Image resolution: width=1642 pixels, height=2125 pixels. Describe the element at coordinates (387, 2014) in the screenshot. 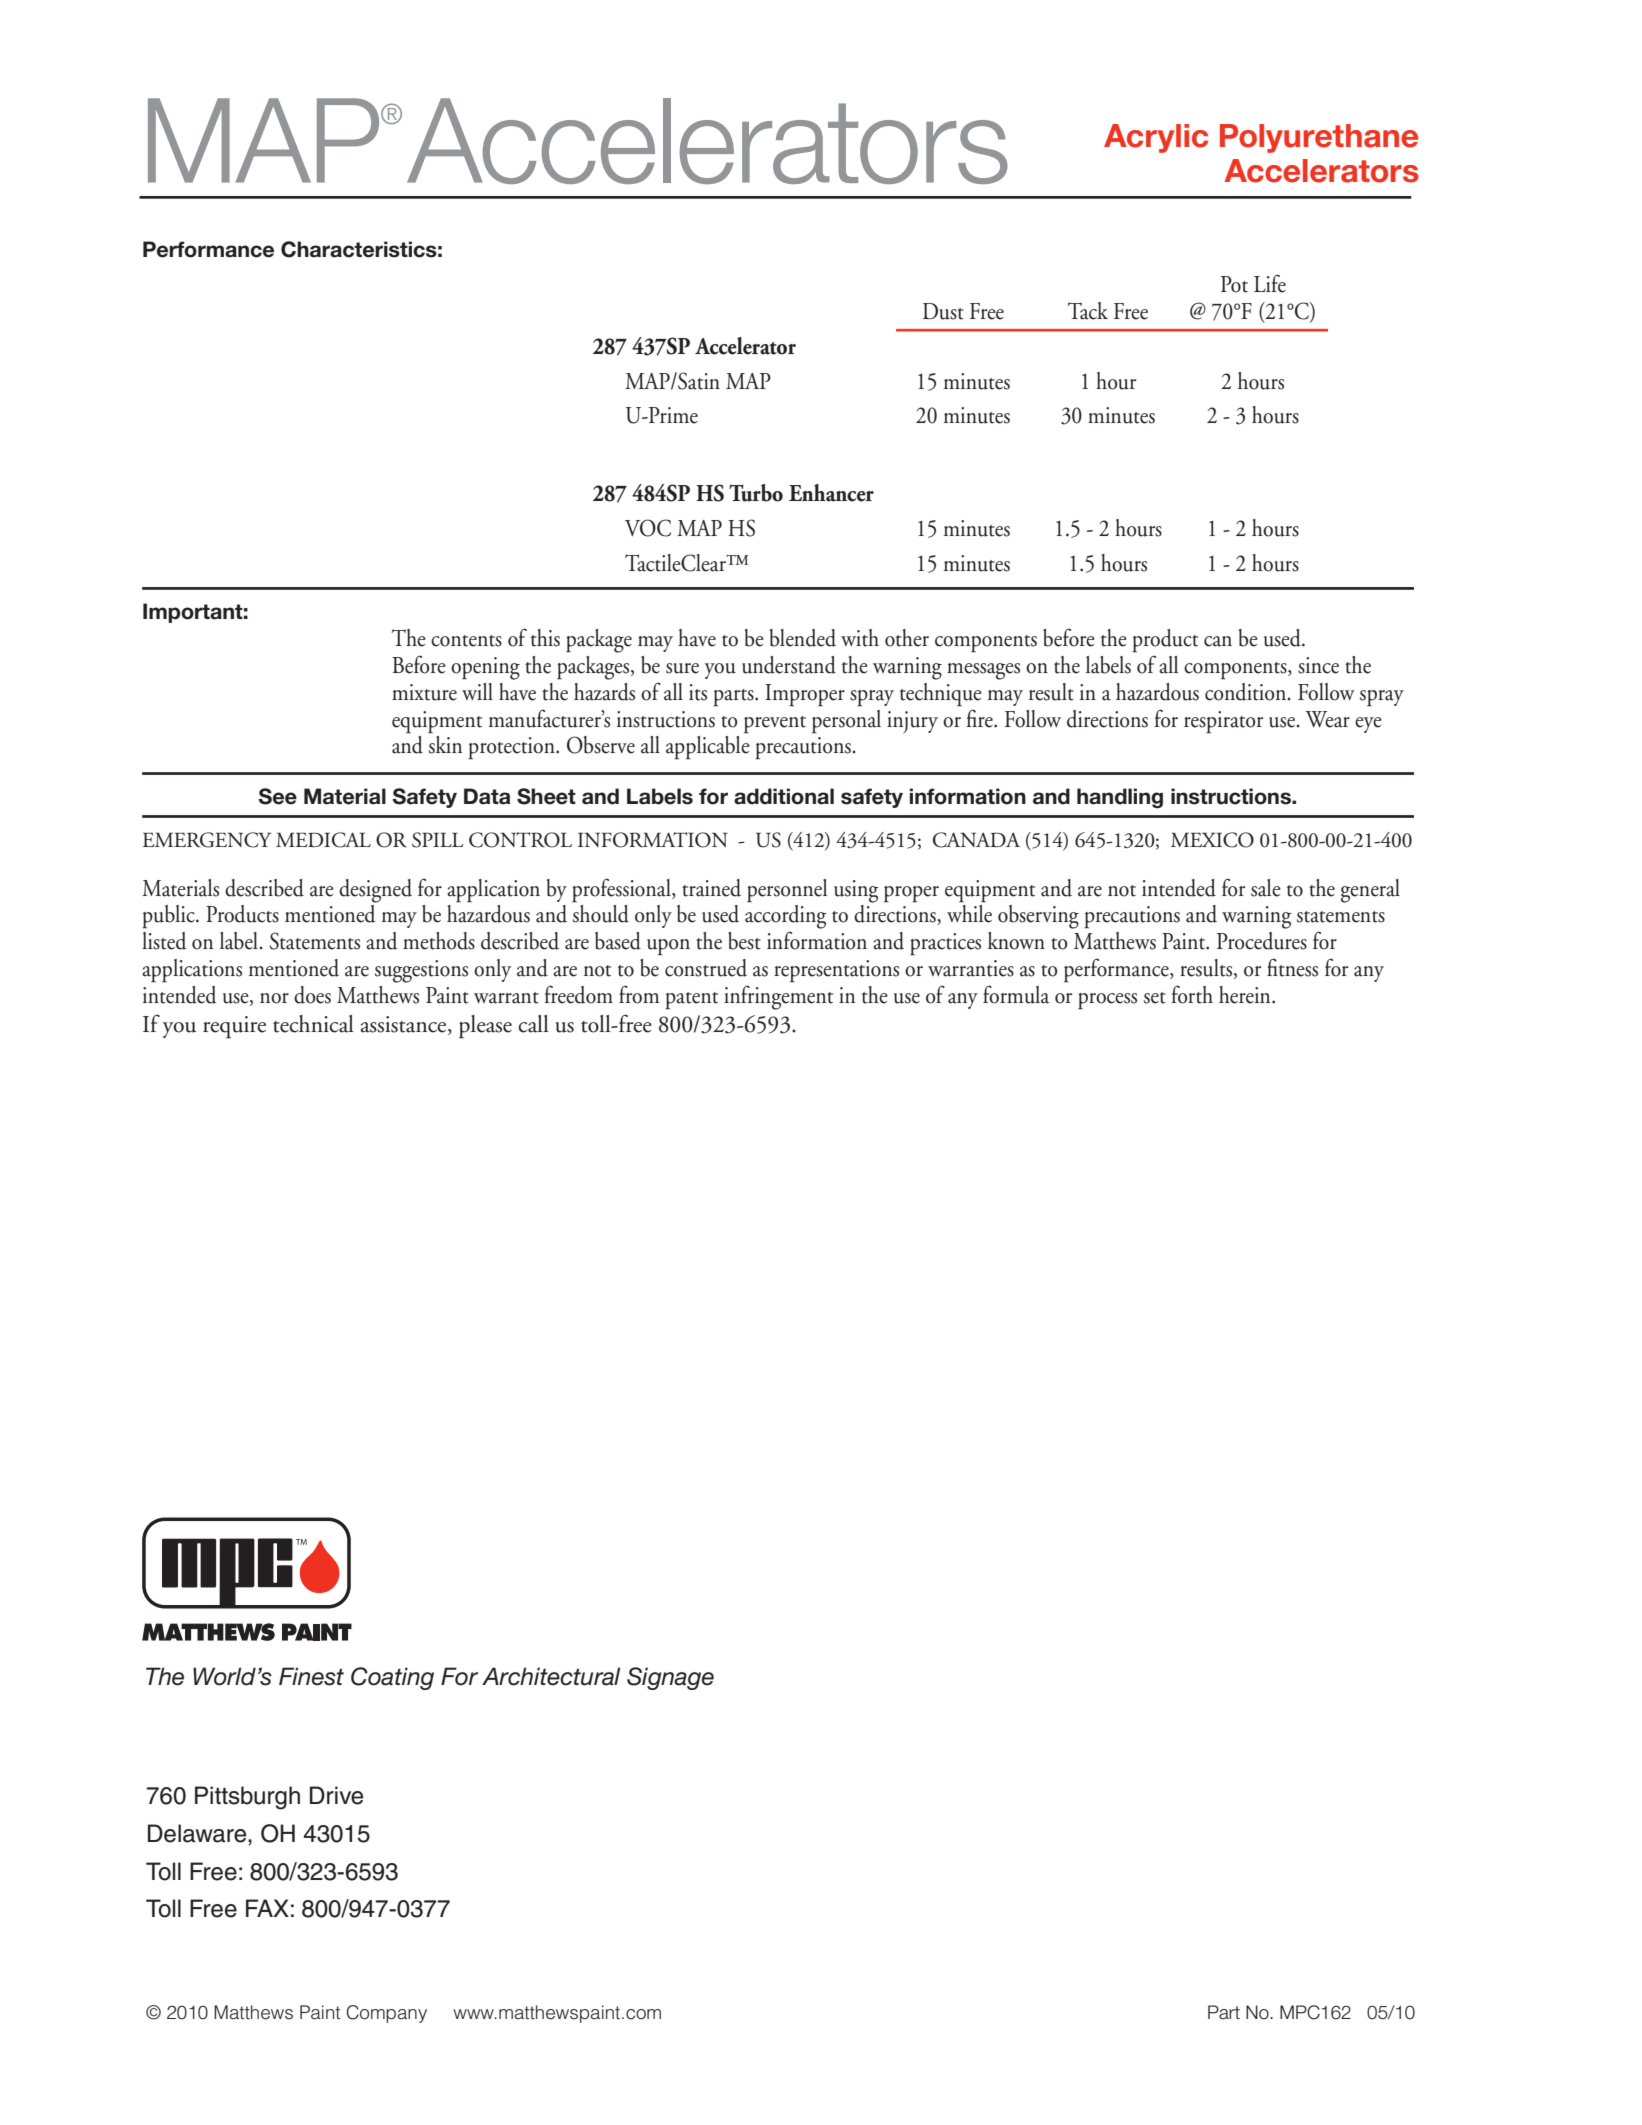

I see `Company` at that location.
